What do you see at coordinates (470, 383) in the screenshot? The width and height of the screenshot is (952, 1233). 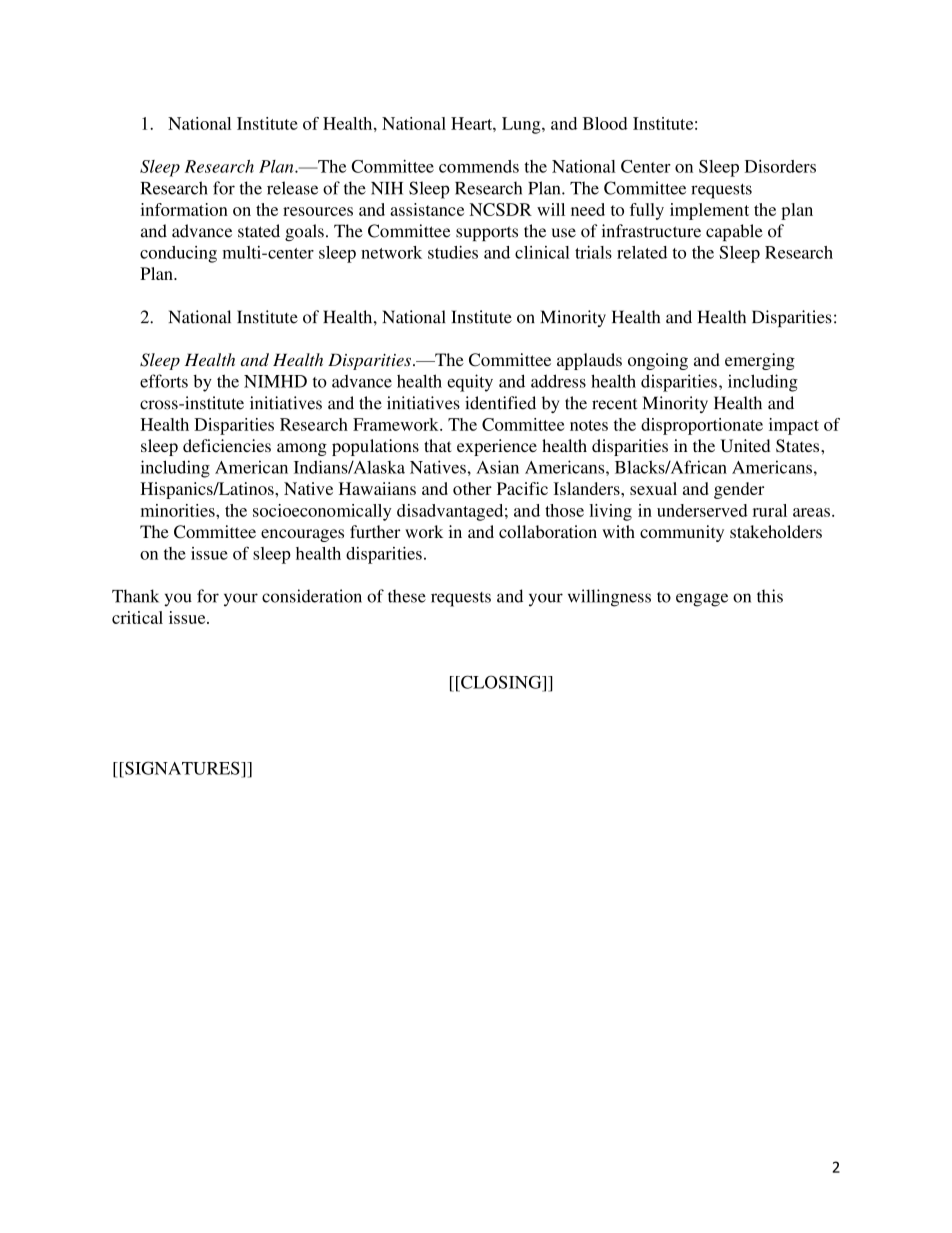 I see `equity` at bounding box center [470, 383].
